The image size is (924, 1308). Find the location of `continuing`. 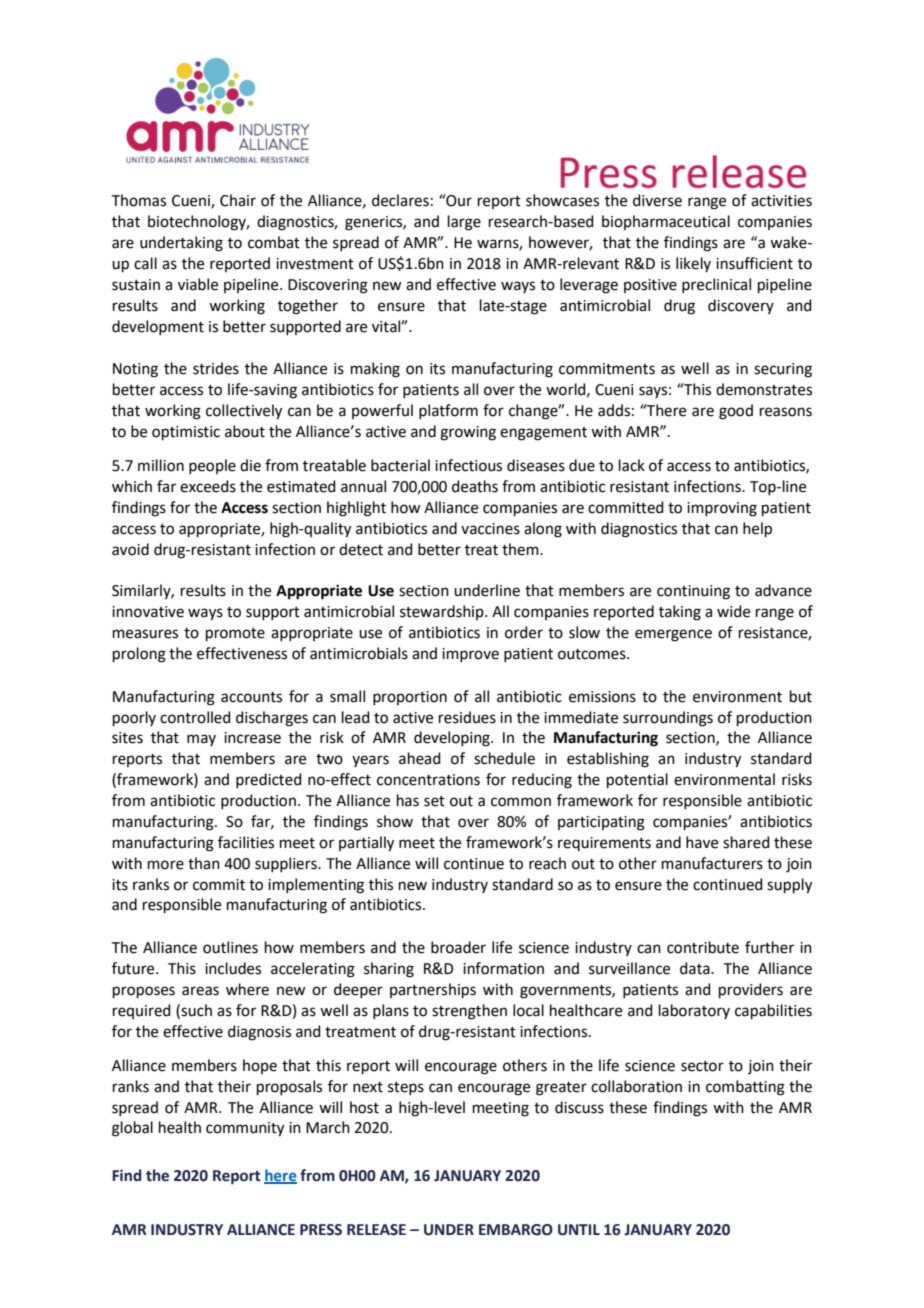

continuing is located at coordinates (693, 592).
